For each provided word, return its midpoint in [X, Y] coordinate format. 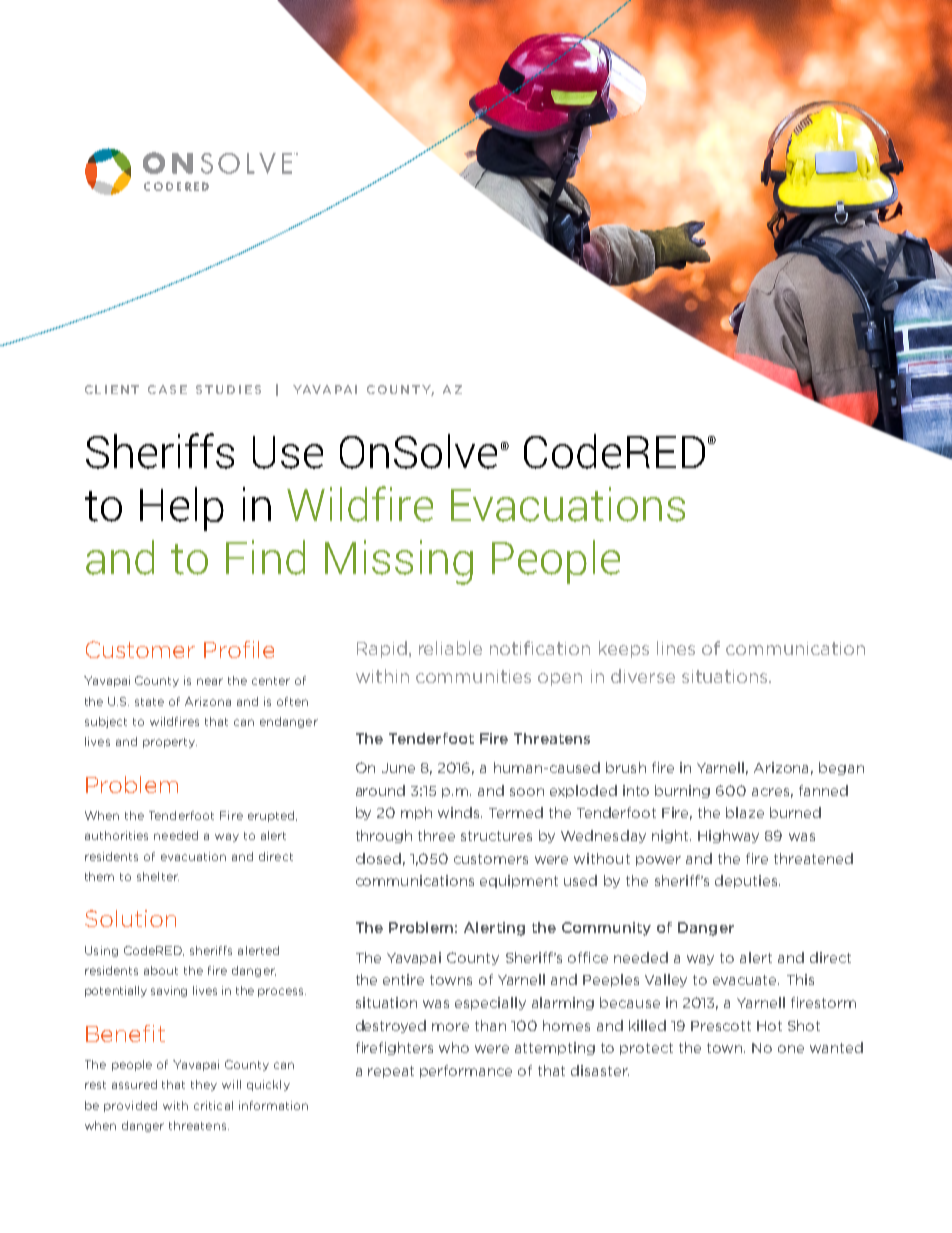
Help [182, 509]
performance [466, 1071]
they [204, 1085]
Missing [399, 562]
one [791, 1049]
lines [676, 648]
